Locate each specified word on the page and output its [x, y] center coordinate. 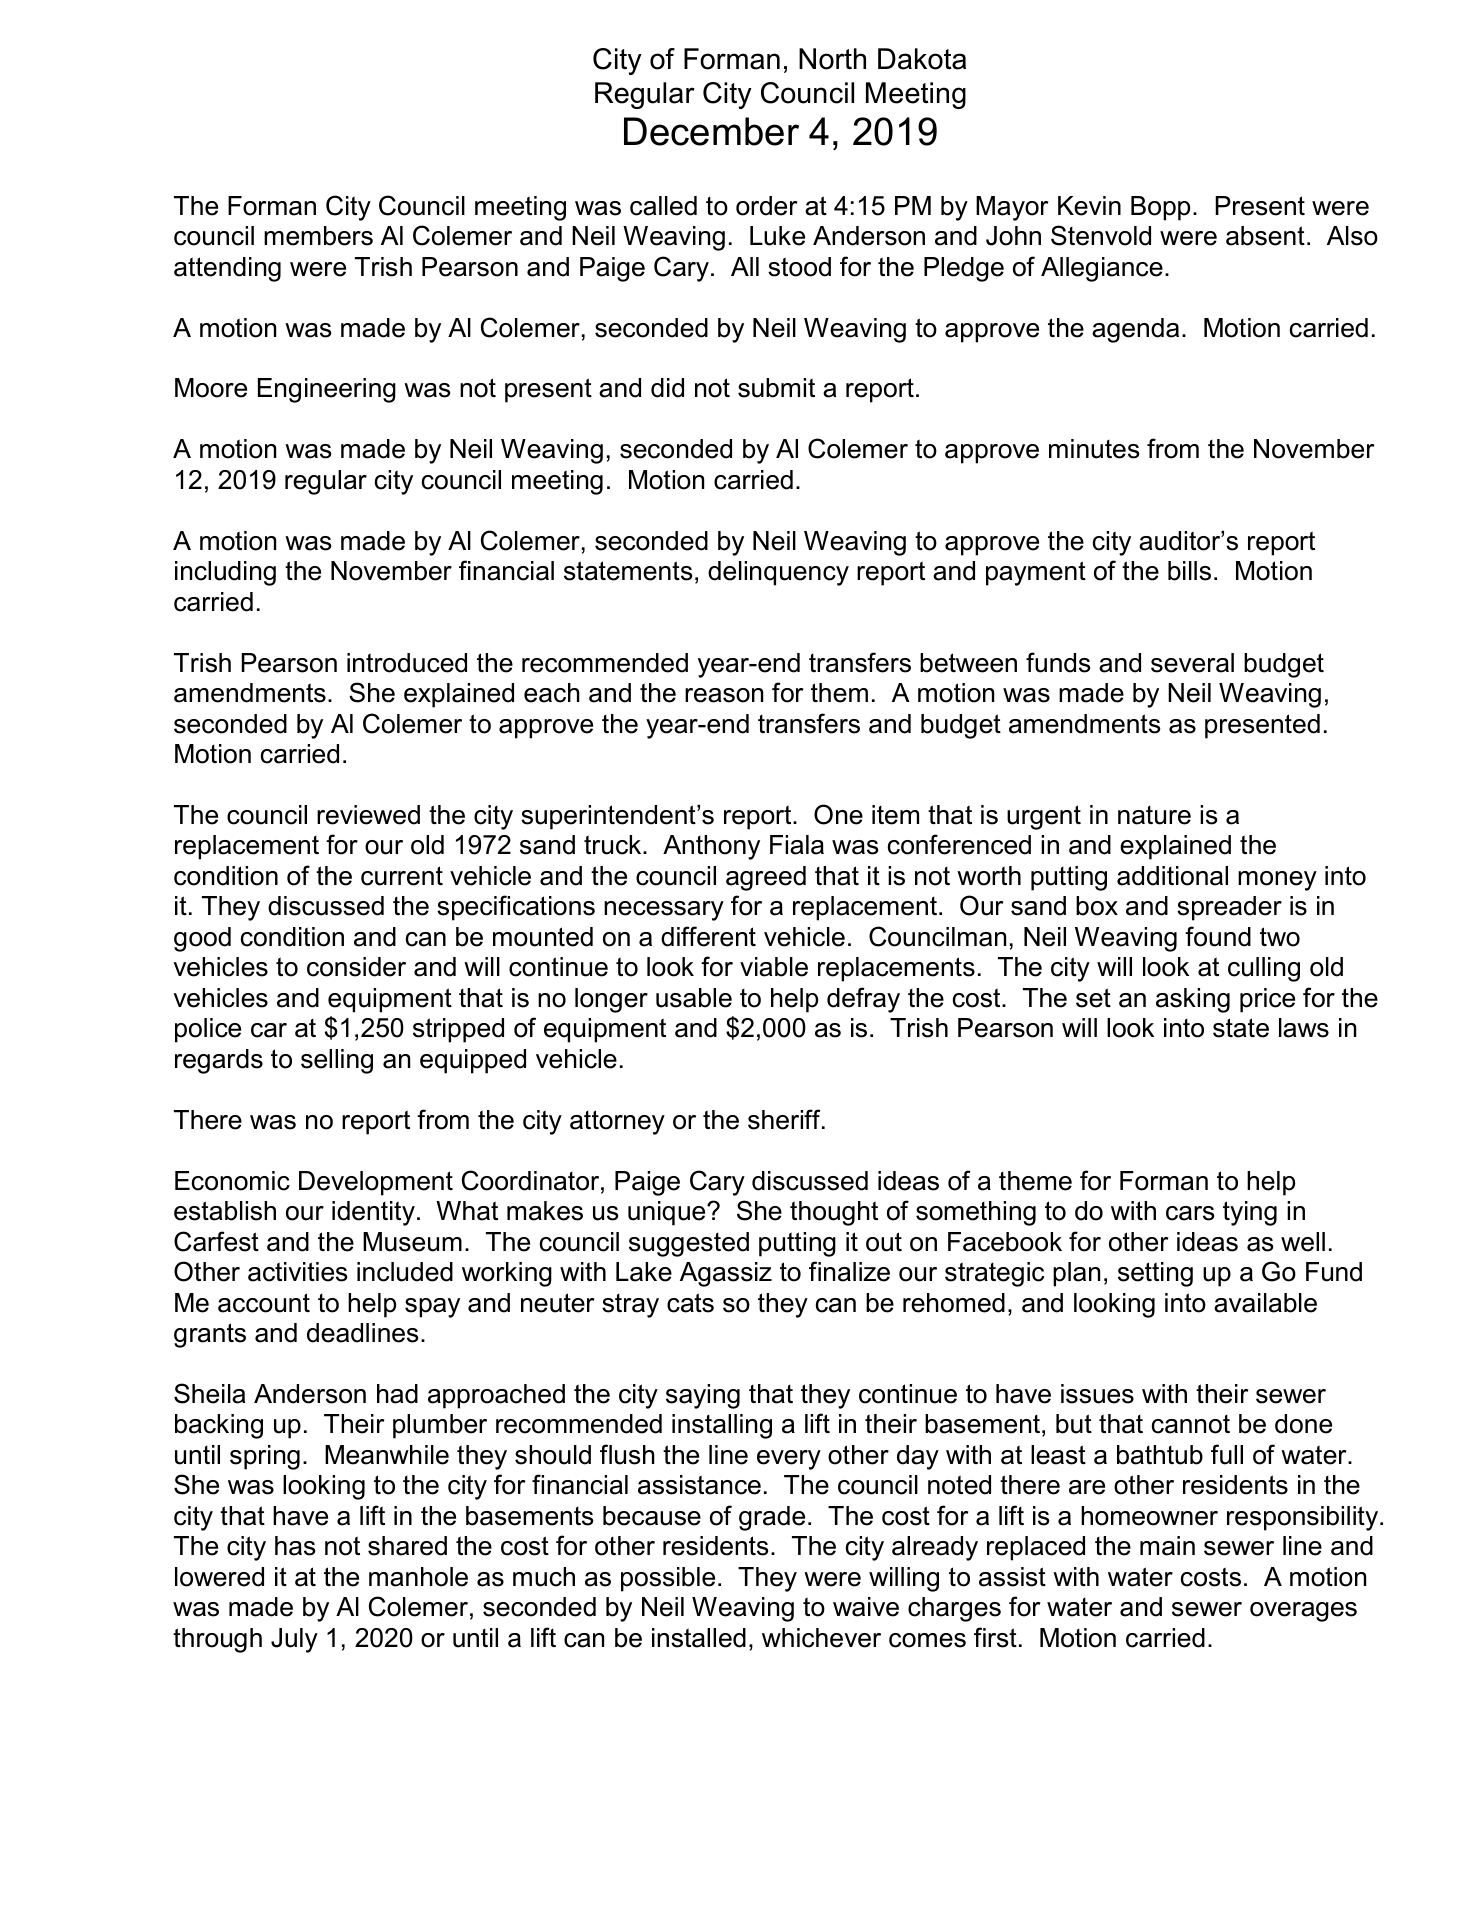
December [711, 131]
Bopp [1160, 208]
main [1167, 1546]
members [318, 236]
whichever [821, 1638]
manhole [418, 1577]
